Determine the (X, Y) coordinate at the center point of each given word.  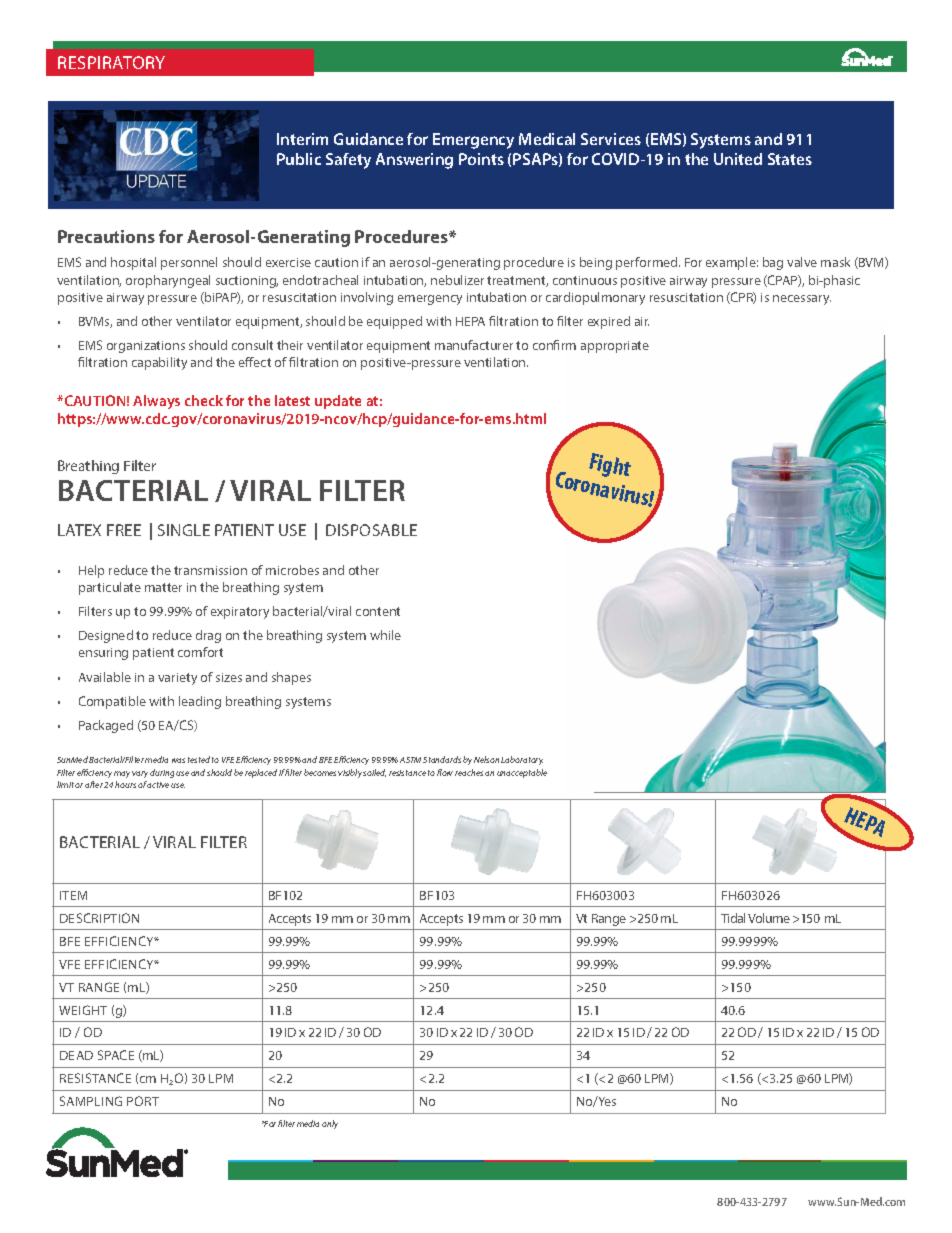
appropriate (615, 347)
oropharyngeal (168, 281)
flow (445, 772)
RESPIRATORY (111, 62)
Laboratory (522, 760)
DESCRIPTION (99, 918)
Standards (442, 759)
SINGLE (184, 530)
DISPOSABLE (371, 530)
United (738, 159)
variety (177, 679)
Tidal (733, 918)
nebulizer (457, 280)
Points (481, 159)
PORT (143, 1101)
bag (773, 263)
